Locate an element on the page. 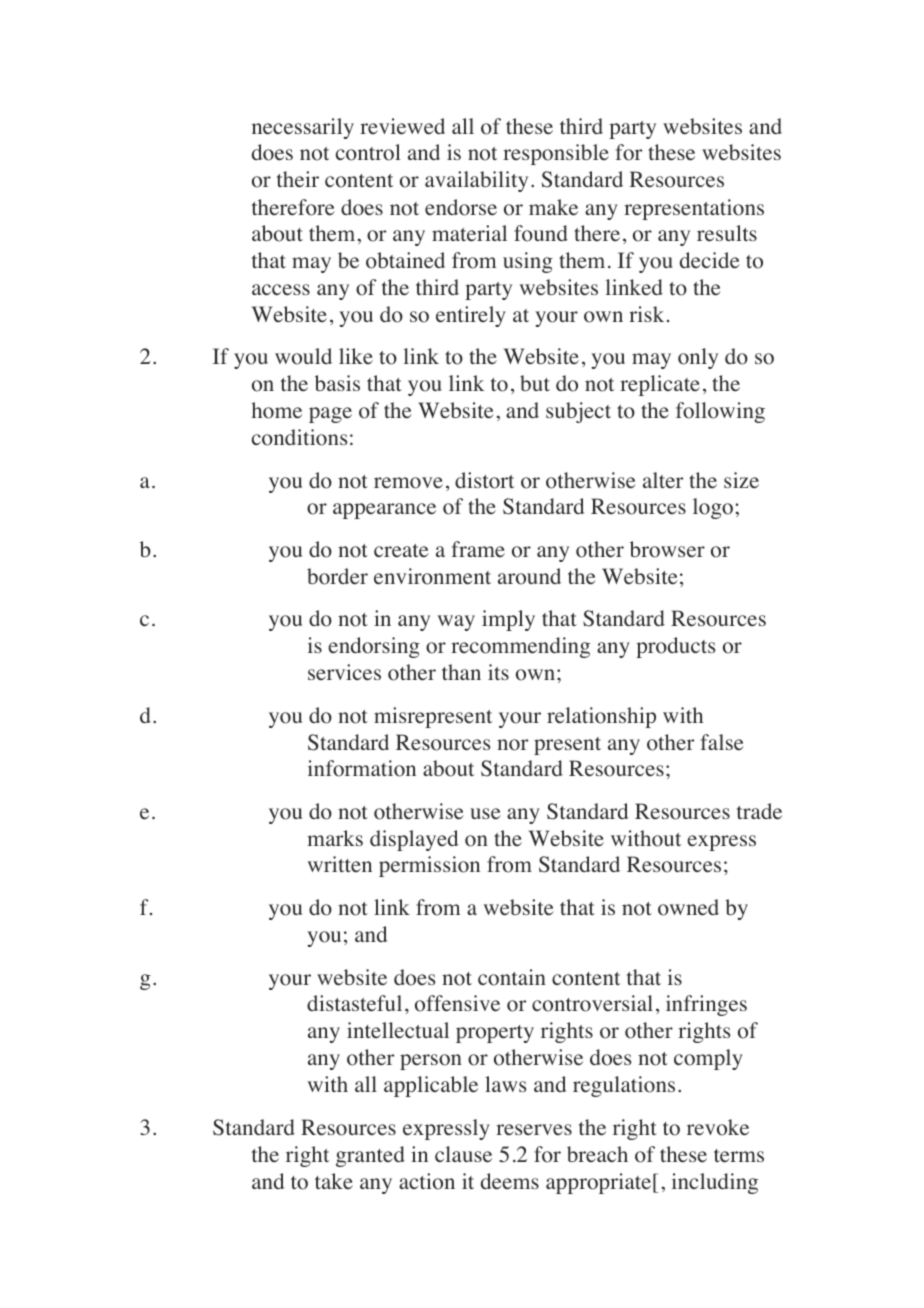 The height and width of the image is (1308, 924). take is located at coordinates (334, 1181).
